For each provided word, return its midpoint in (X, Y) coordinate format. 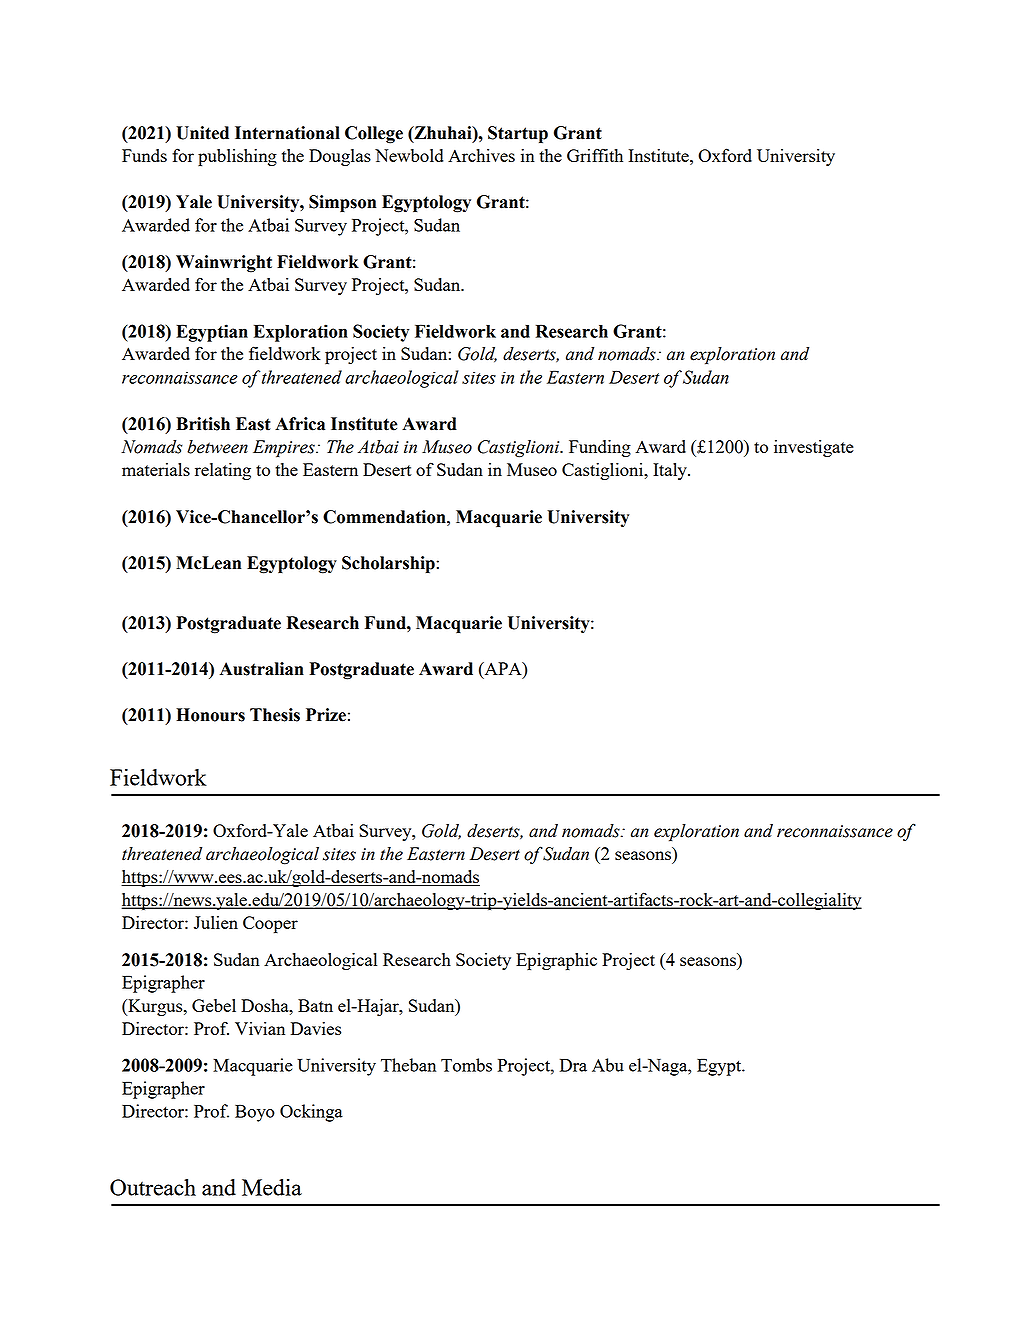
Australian (262, 669)
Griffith (595, 155)
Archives (481, 155)
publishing (237, 158)
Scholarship (389, 564)
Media (272, 1187)
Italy (671, 471)
